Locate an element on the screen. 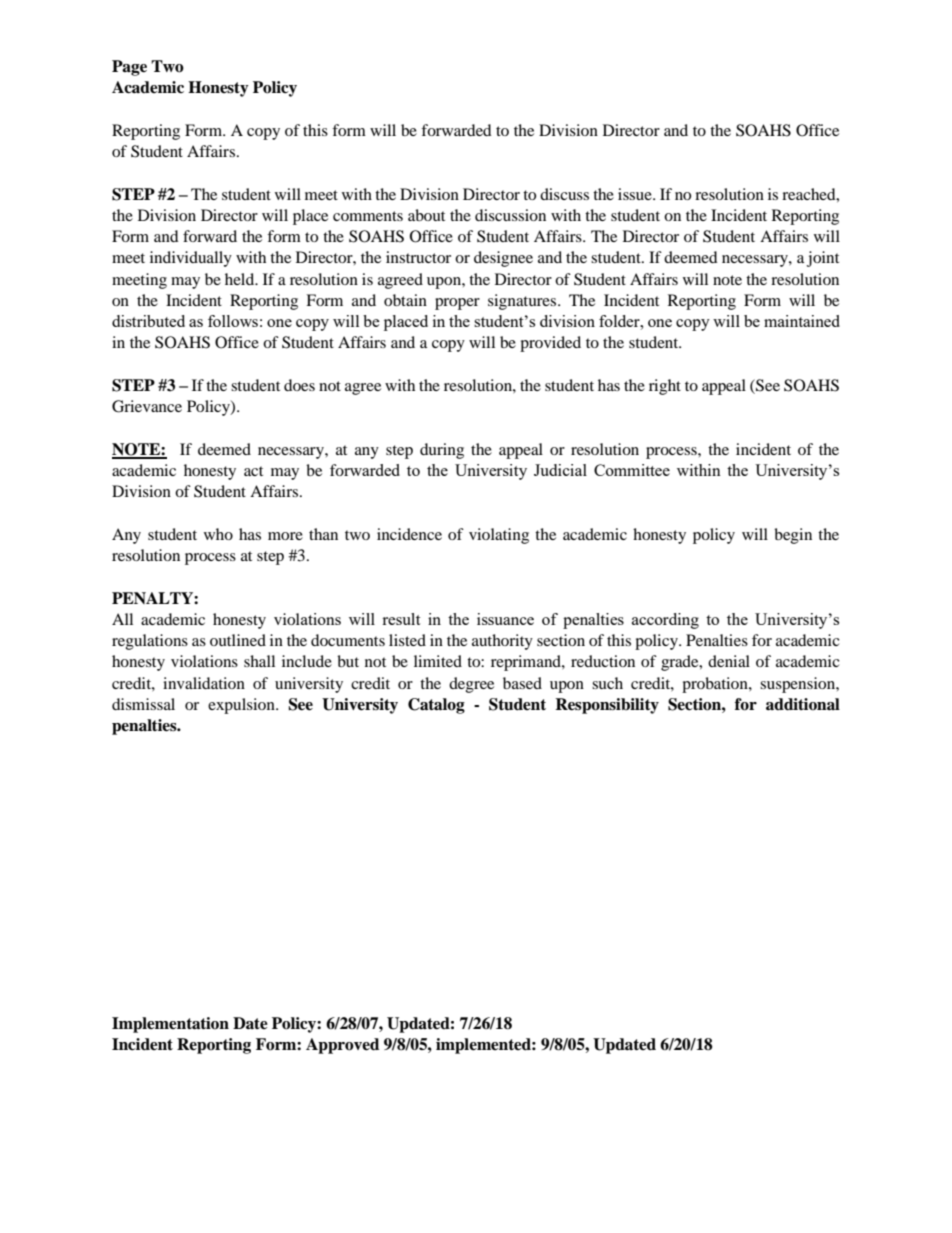  issue is located at coordinates (636, 194).
